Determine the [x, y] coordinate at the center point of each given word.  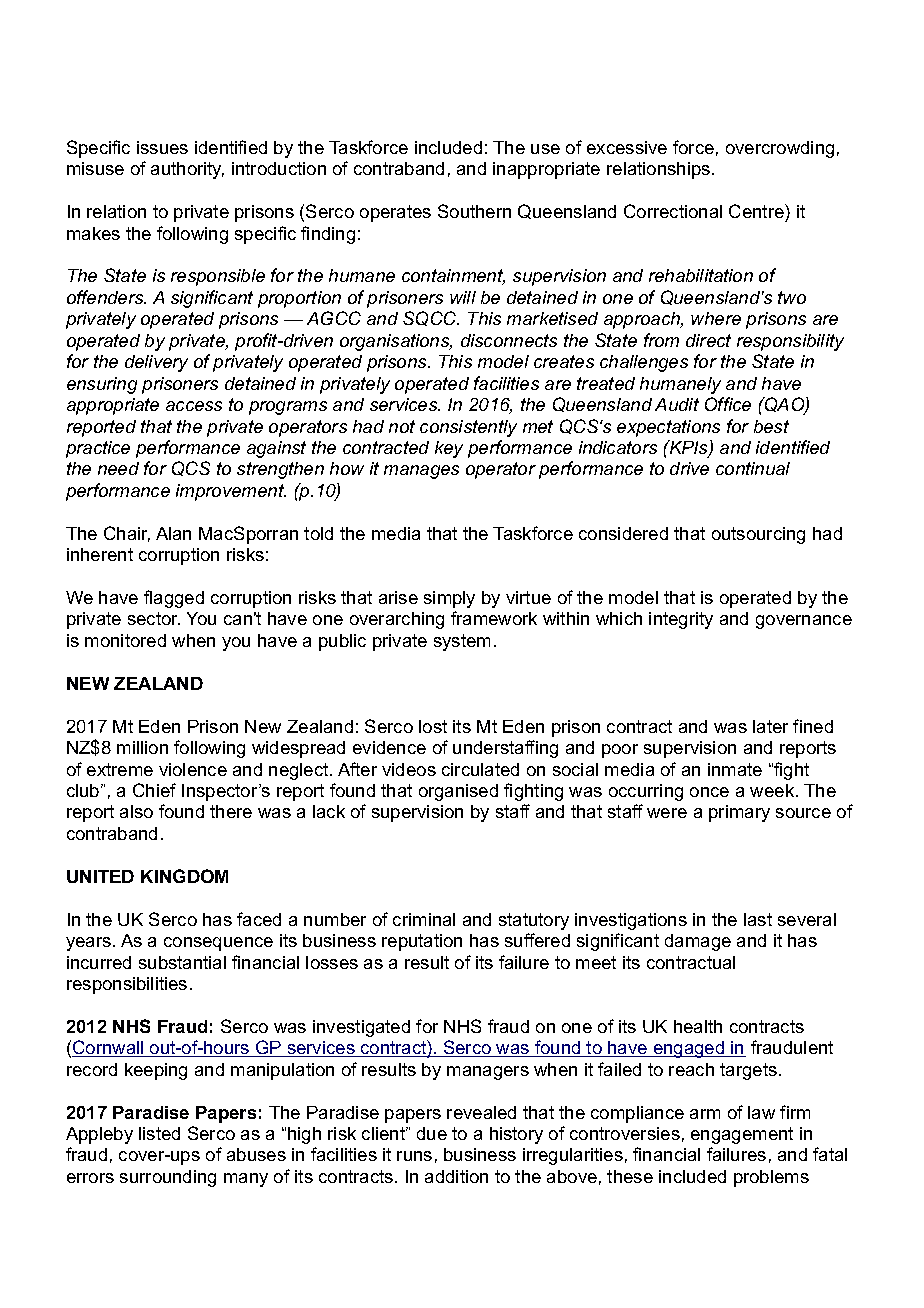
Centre [757, 211]
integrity [681, 620]
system [462, 642]
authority [187, 170]
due [432, 1133]
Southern [474, 211]
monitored [125, 640]
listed [159, 1133]
